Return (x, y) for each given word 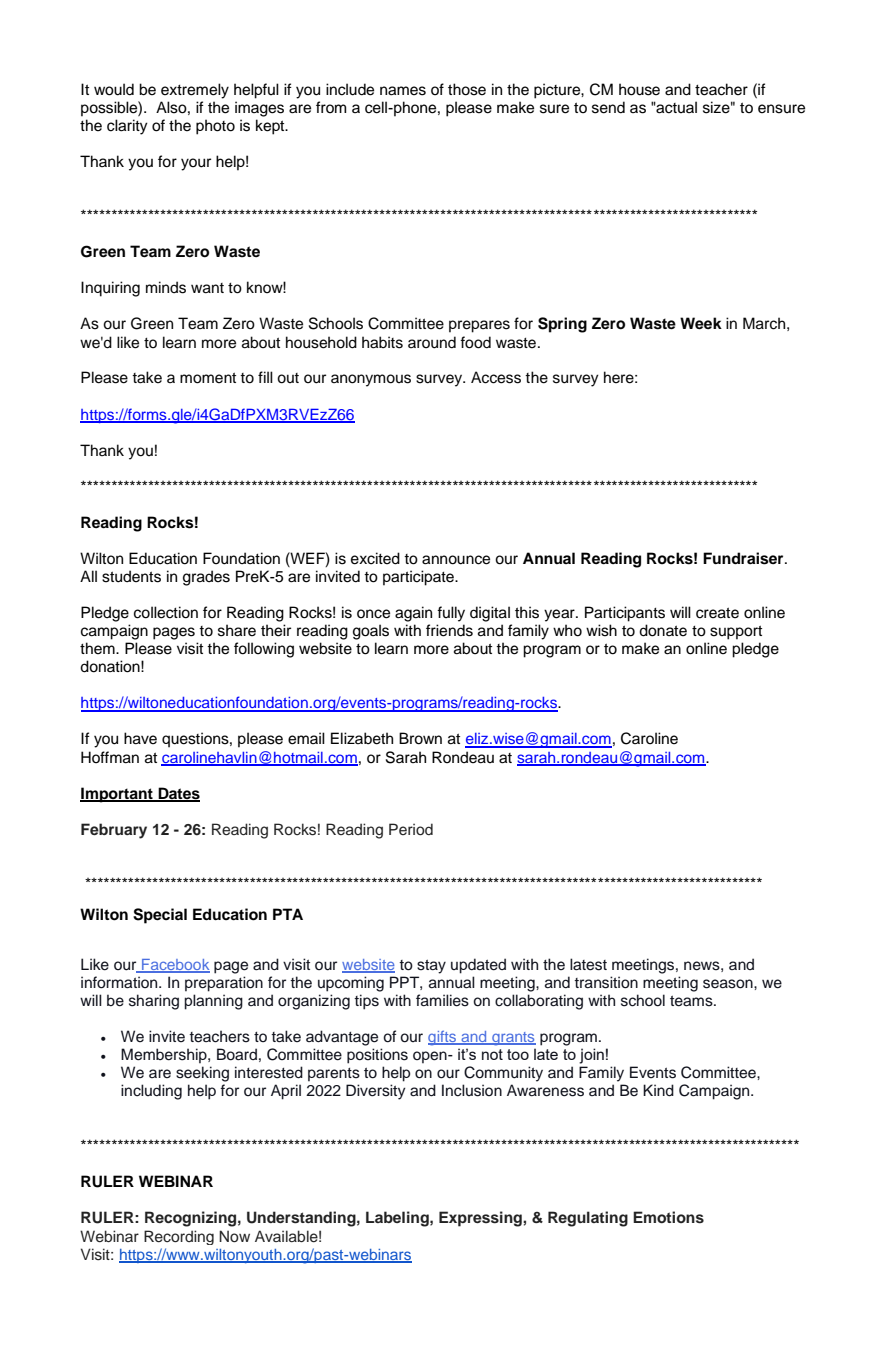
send (608, 107)
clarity (127, 127)
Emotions (668, 1217)
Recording (179, 1237)
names (403, 91)
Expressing (481, 1219)
